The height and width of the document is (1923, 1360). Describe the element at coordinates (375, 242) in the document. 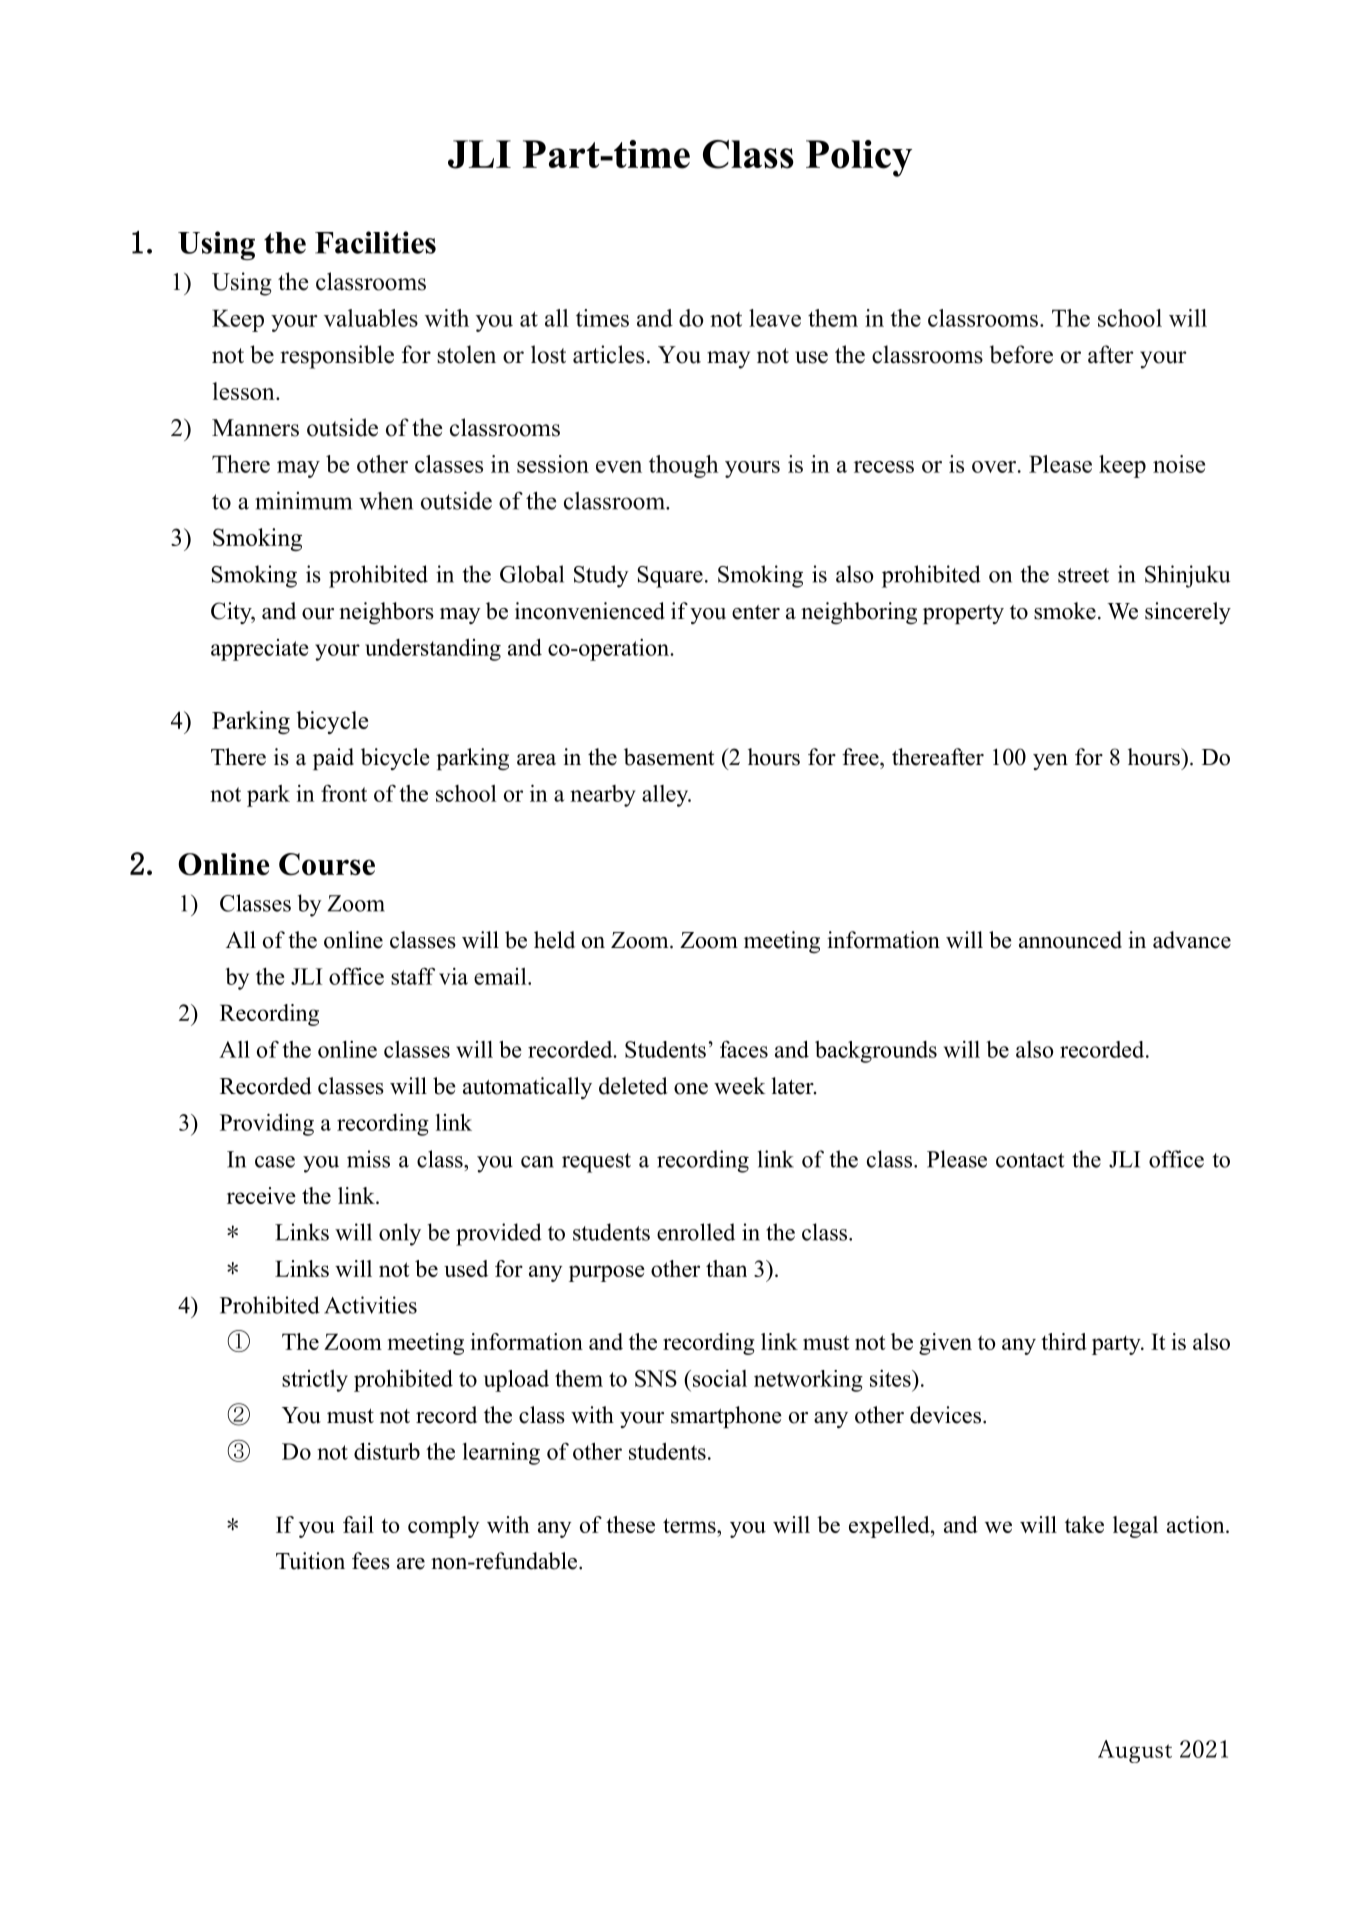

I see `Facilities` at that location.
